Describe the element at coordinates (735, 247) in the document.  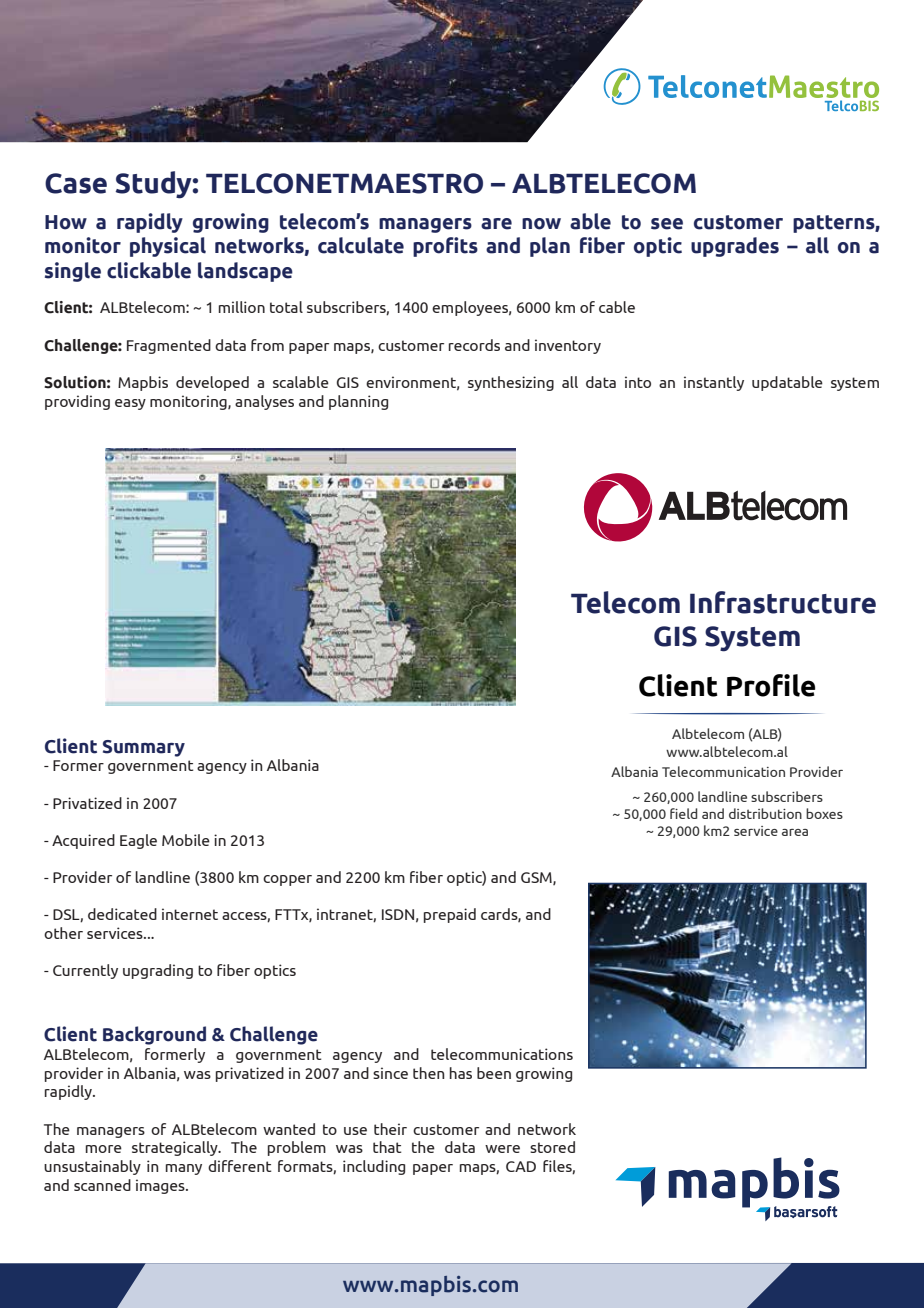
I see `upgrades` at that location.
